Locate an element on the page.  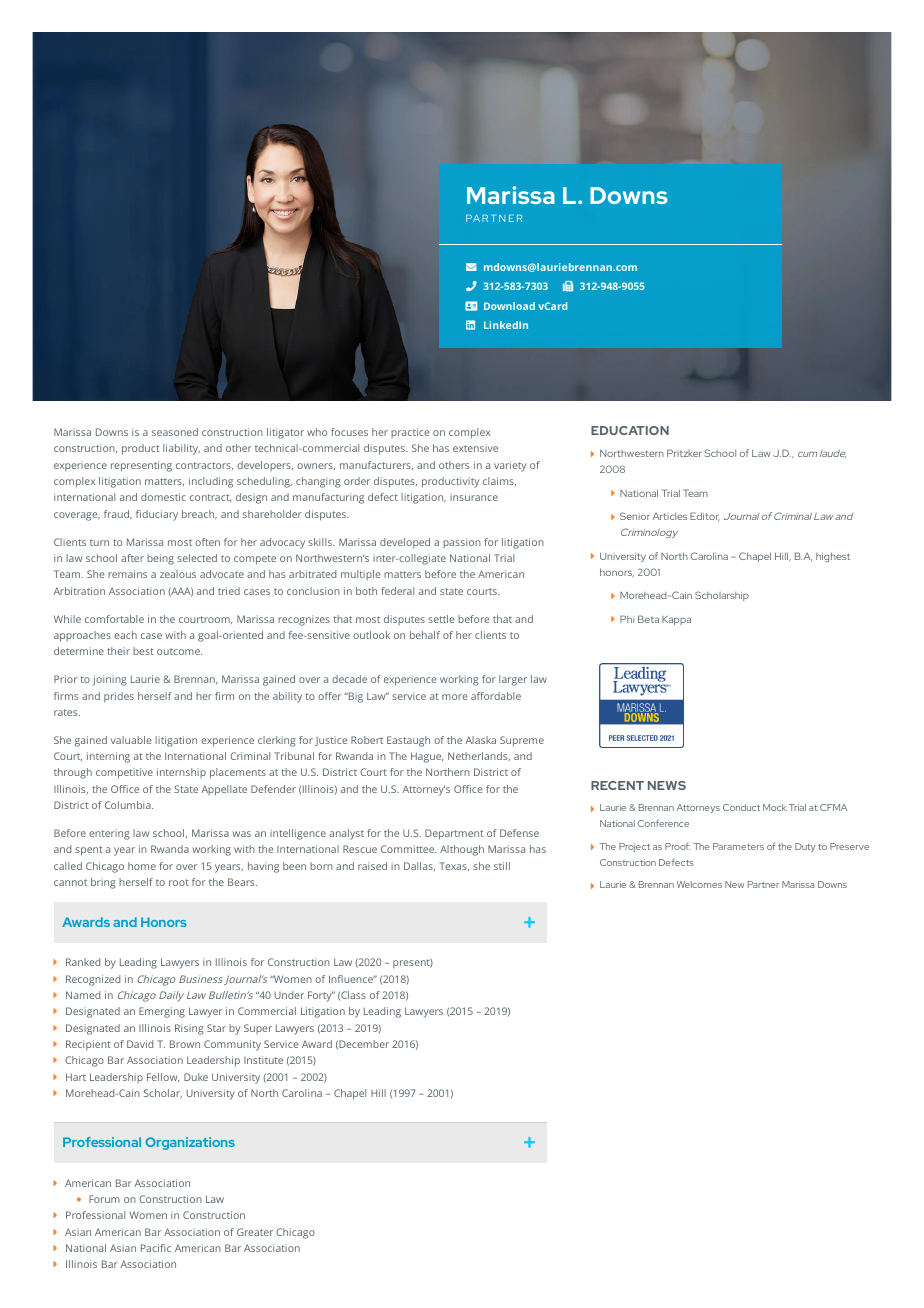
Forum is located at coordinates (104, 1199).
